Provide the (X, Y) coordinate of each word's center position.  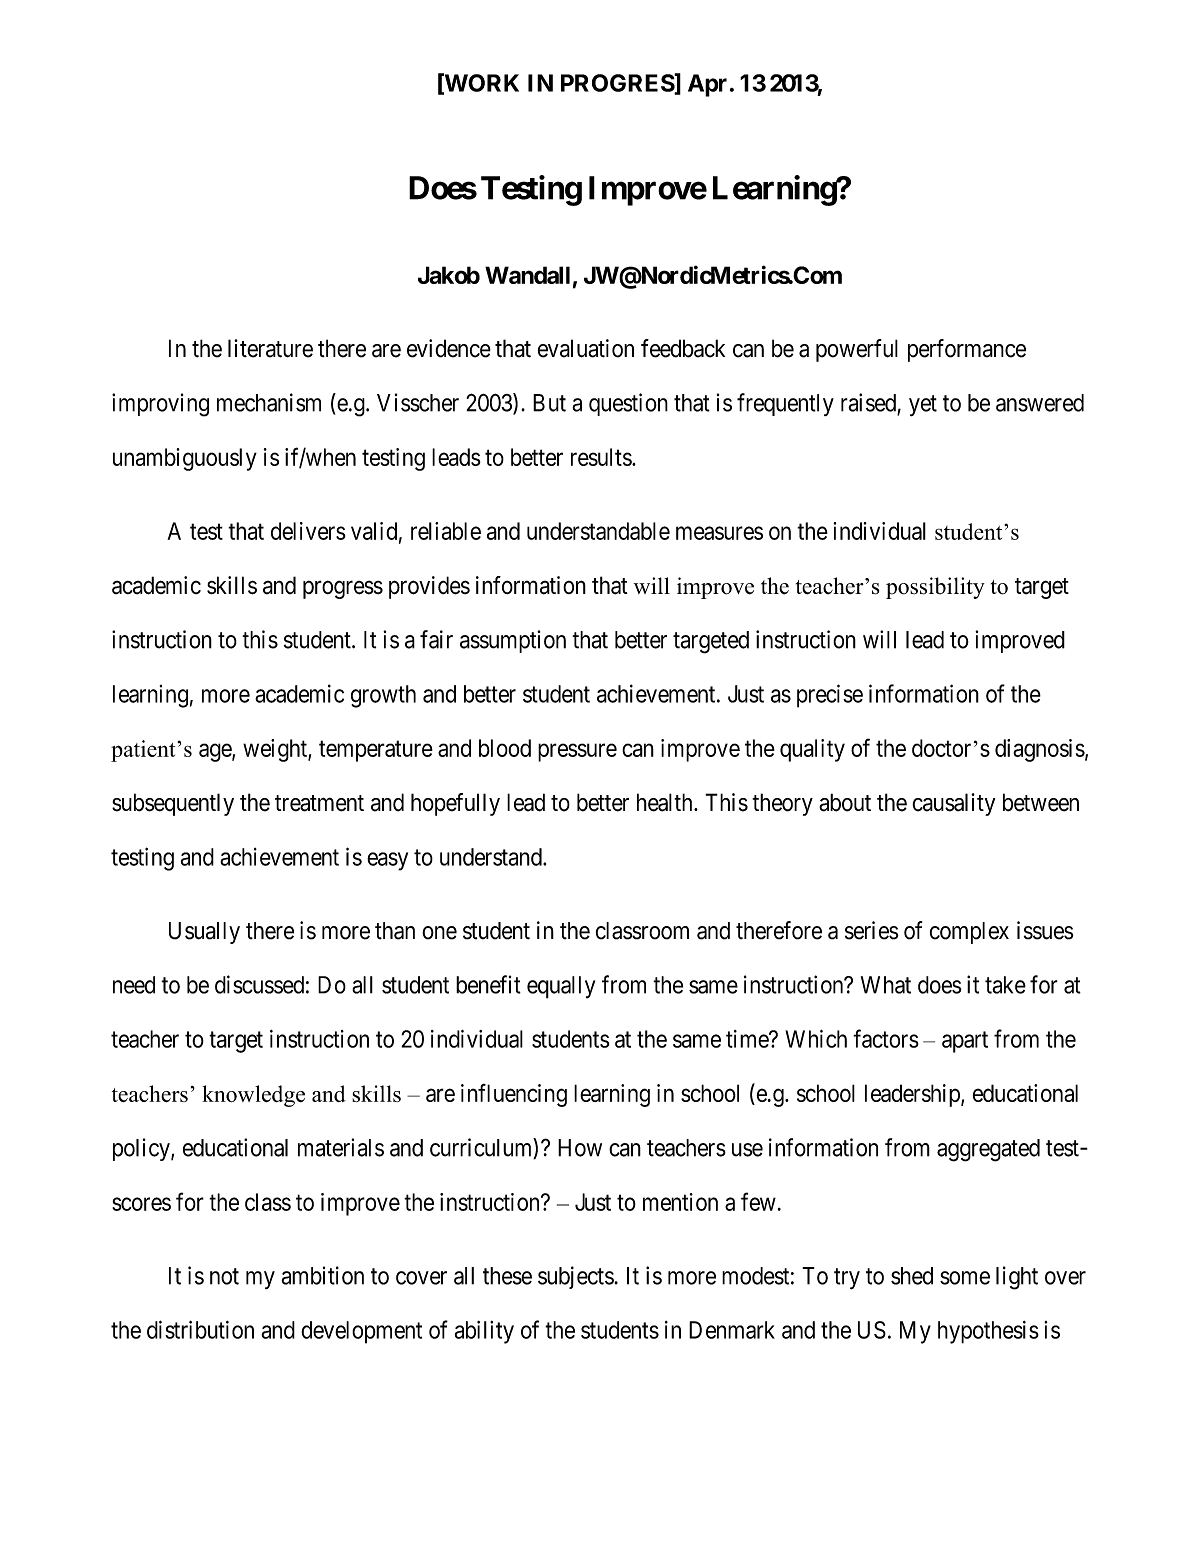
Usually (204, 933)
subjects (576, 1277)
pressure (577, 752)
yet (923, 405)
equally (561, 987)
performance (967, 350)
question (628, 404)
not (224, 1276)
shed (912, 1276)
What (886, 985)
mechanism (269, 402)
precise (830, 696)
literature (270, 348)
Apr (707, 85)
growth (383, 696)
